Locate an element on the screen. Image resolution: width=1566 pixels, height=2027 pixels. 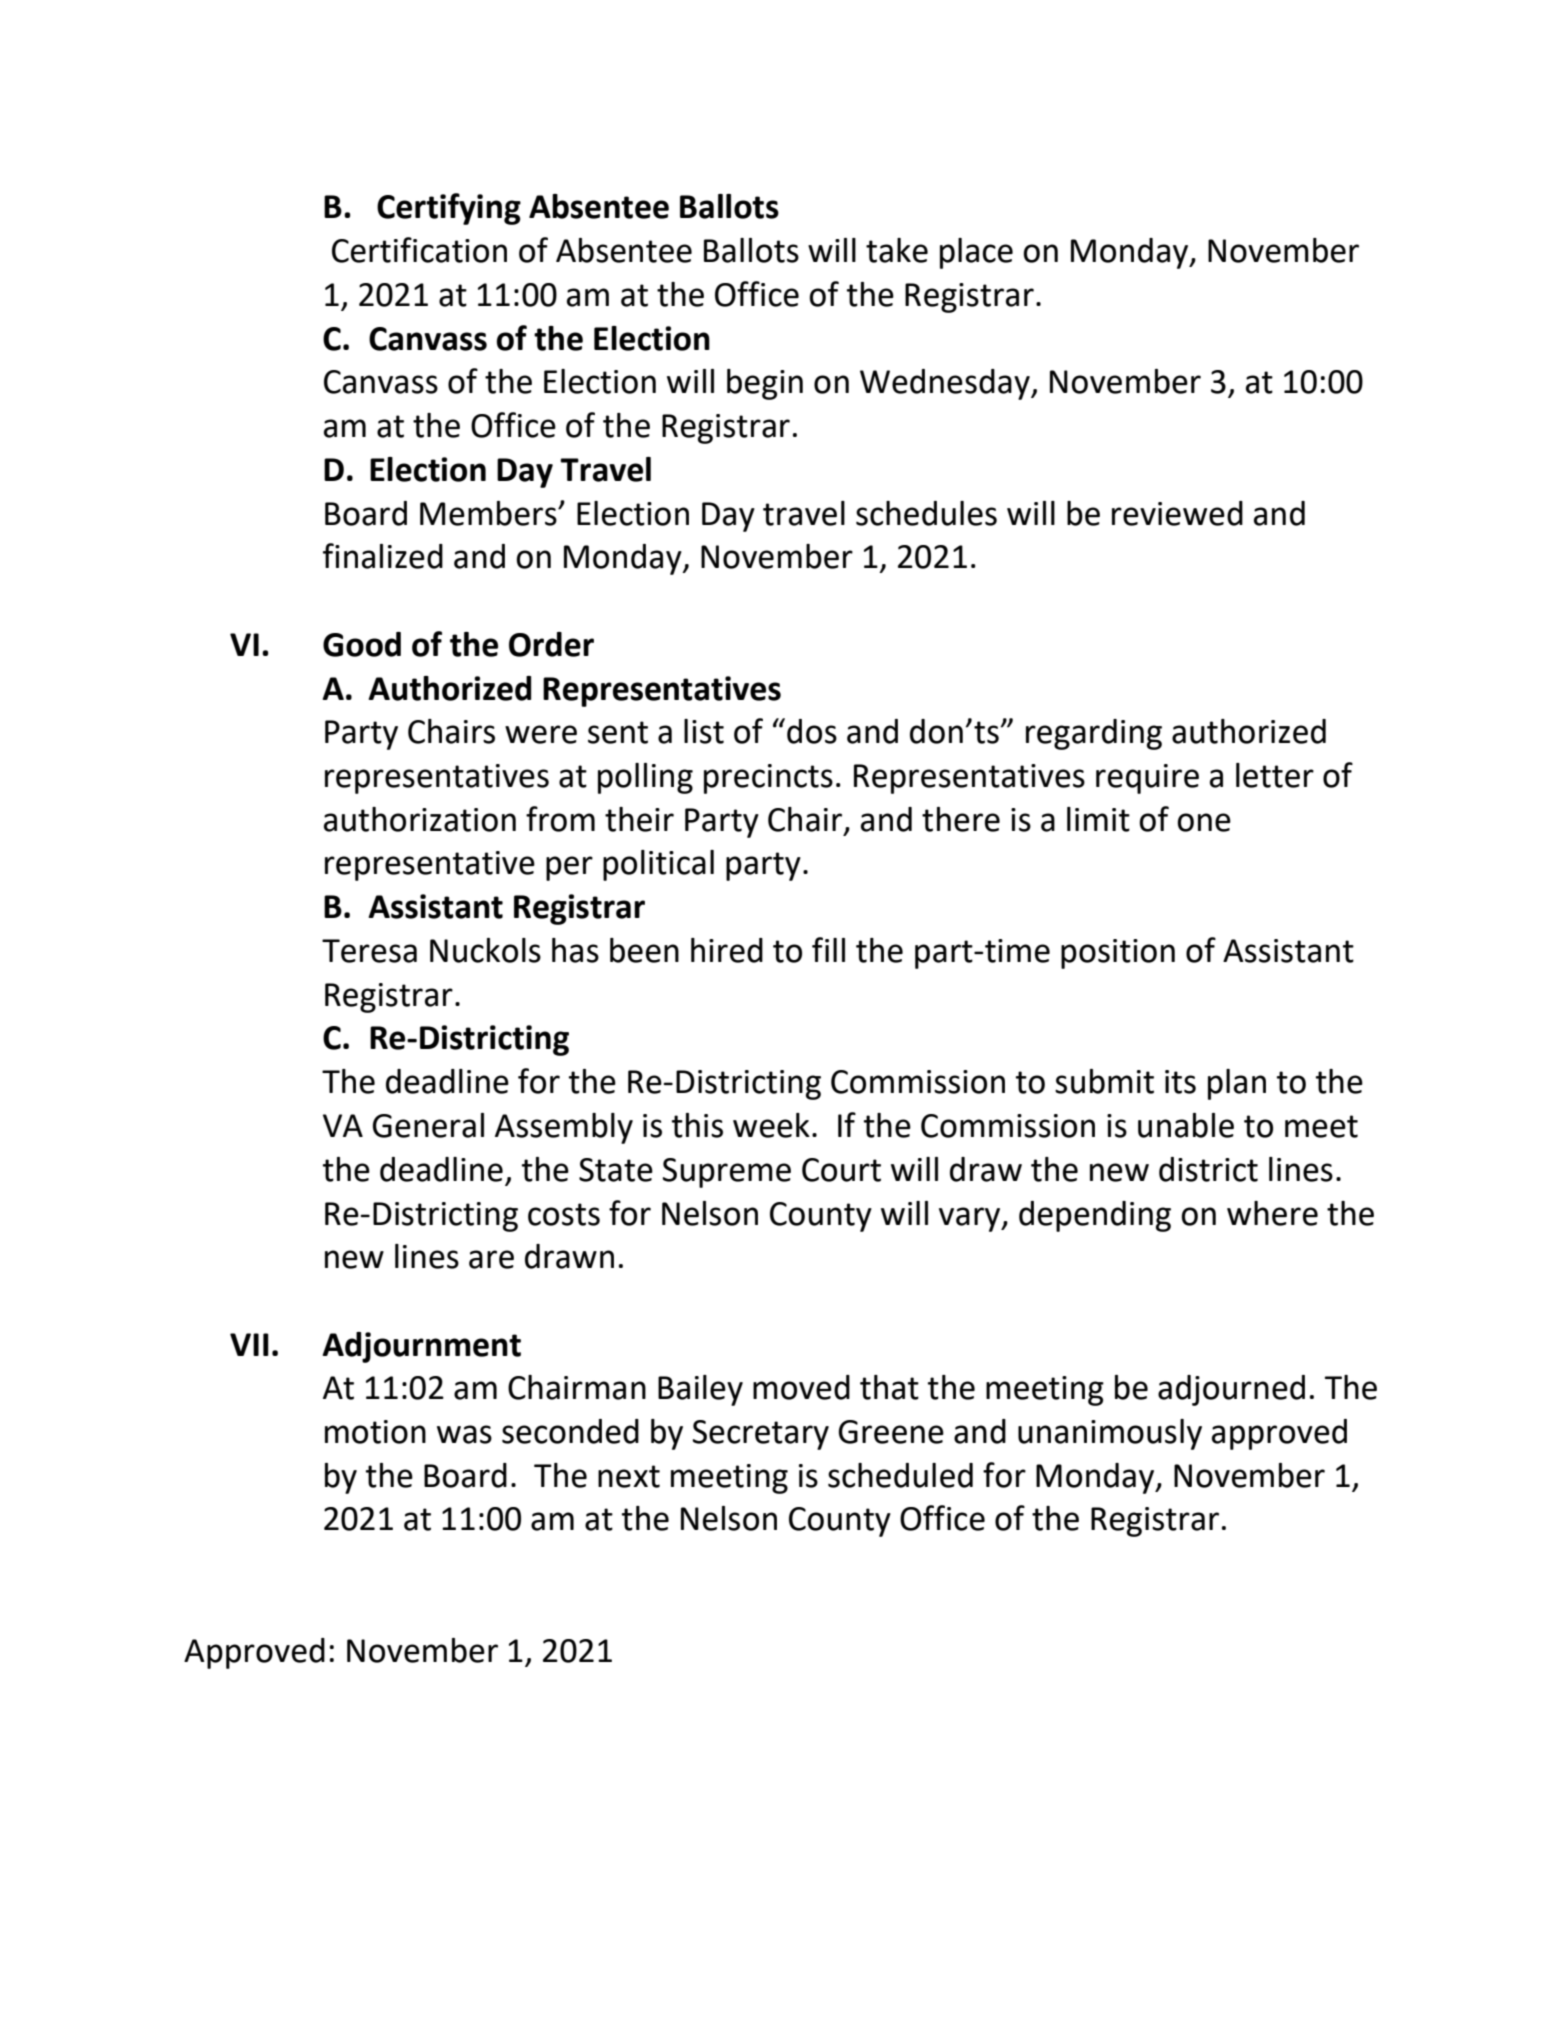
regarding is located at coordinates (1094, 734).
